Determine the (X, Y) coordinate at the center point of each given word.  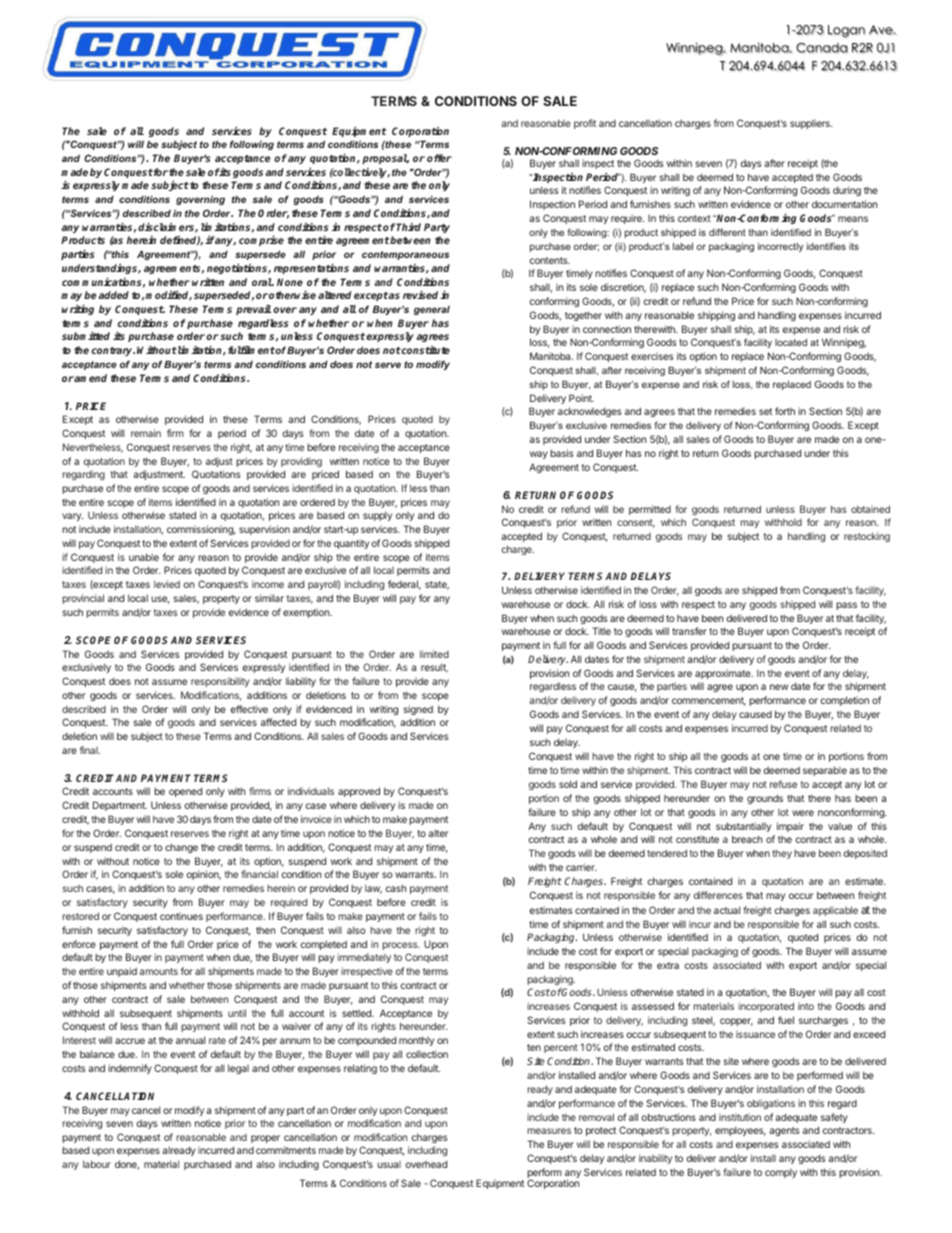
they (782, 854)
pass (846, 606)
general (432, 310)
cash (396, 888)
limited (434, 654)
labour (97, 1164)
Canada (822, 48)
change (181, 848)
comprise (261, 241)
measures (549, 1131)
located (791, 342)
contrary (113, 351)
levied (167, 584)
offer (439, 158)
